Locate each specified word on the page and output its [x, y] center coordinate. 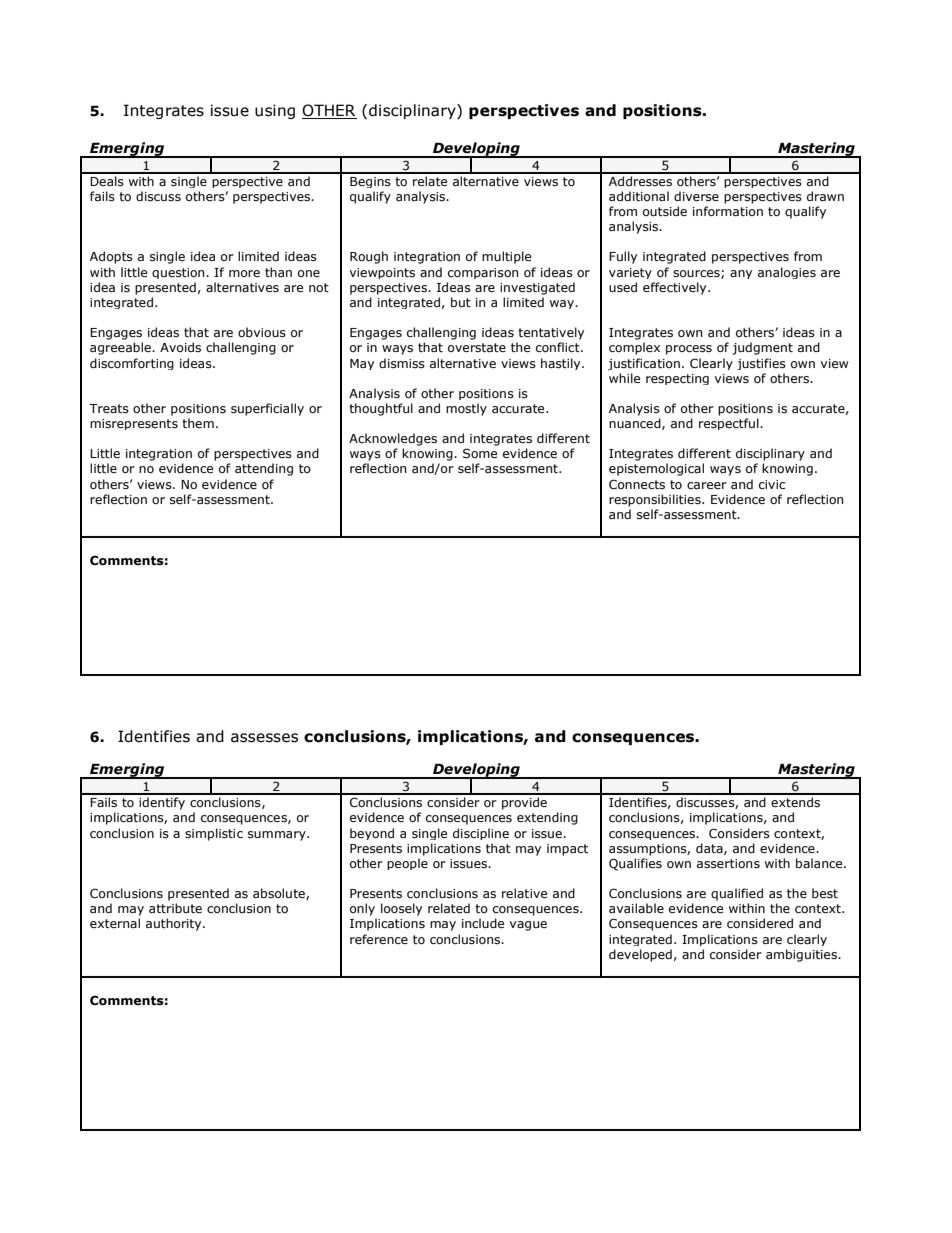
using [275, 111]
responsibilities [656, 500]
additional [639, 196]
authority [175, 924]
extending [547, 818]
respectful [730, 424]
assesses [264, 738]
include [483, 923]
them [198, 423]
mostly [466, 409]
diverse [696, 196]
